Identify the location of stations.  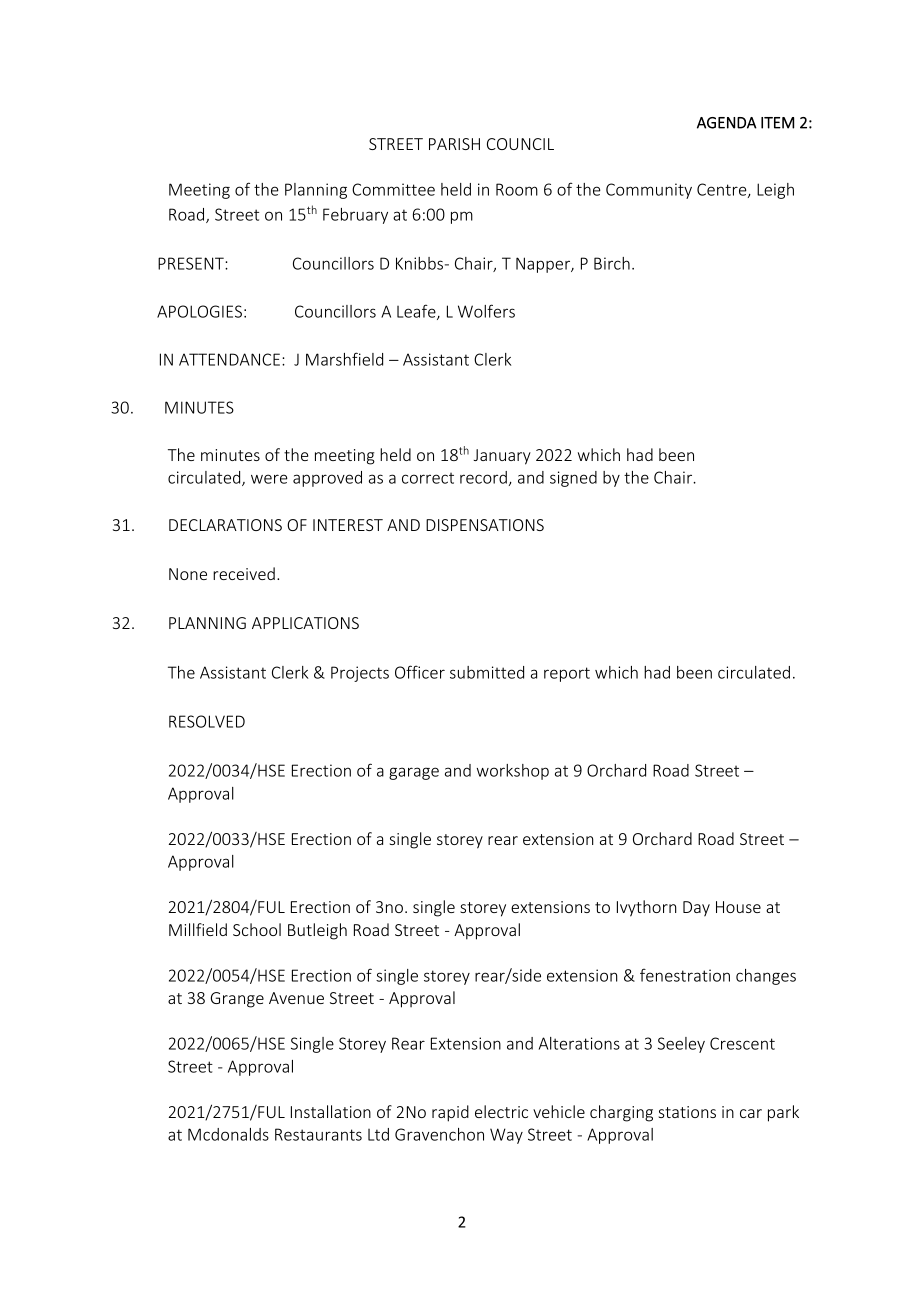
(687, 1112).
